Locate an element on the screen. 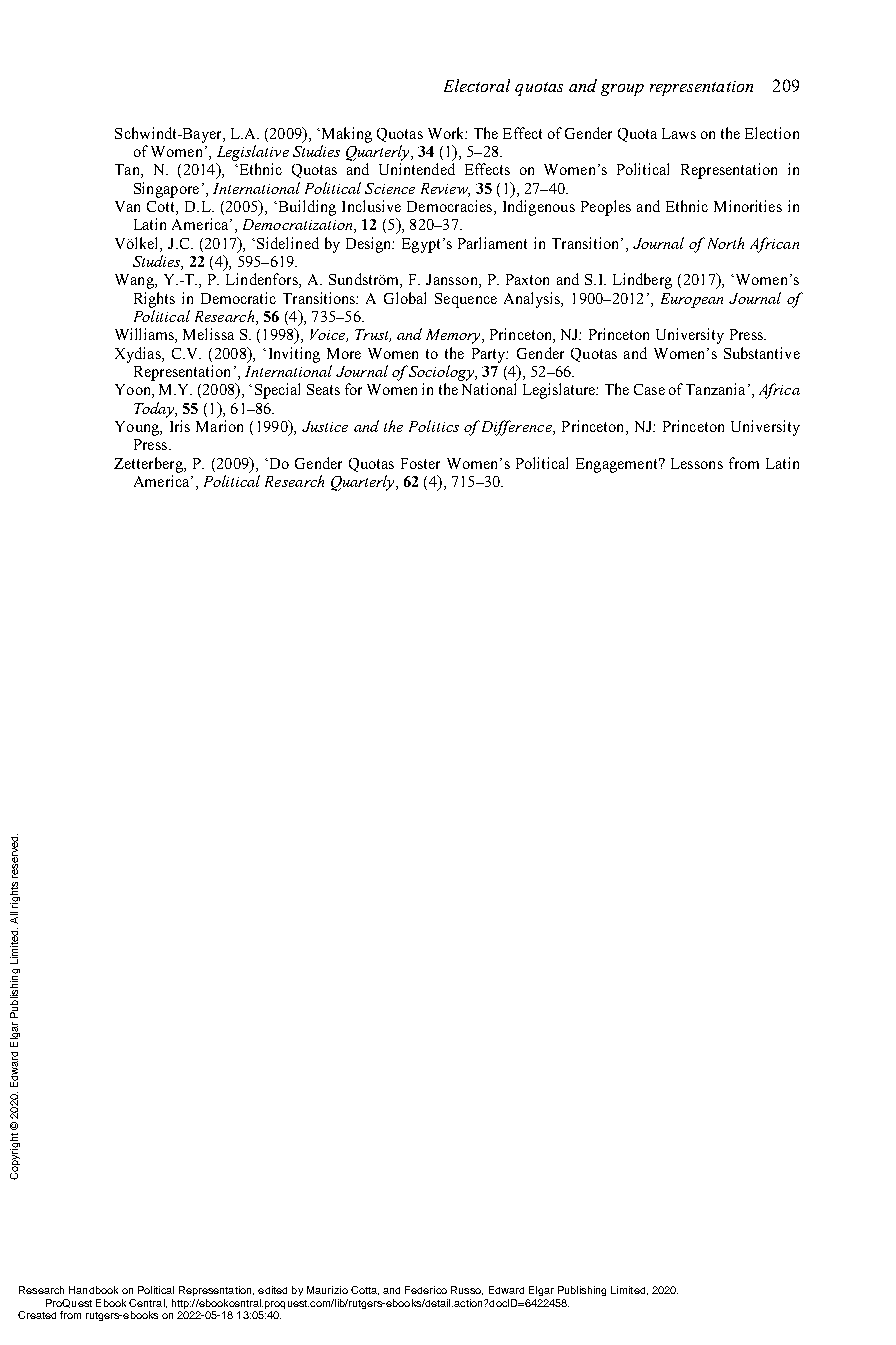 This screenshot has width=896, height=1345. Foster is located at coordinates (420, 463).
